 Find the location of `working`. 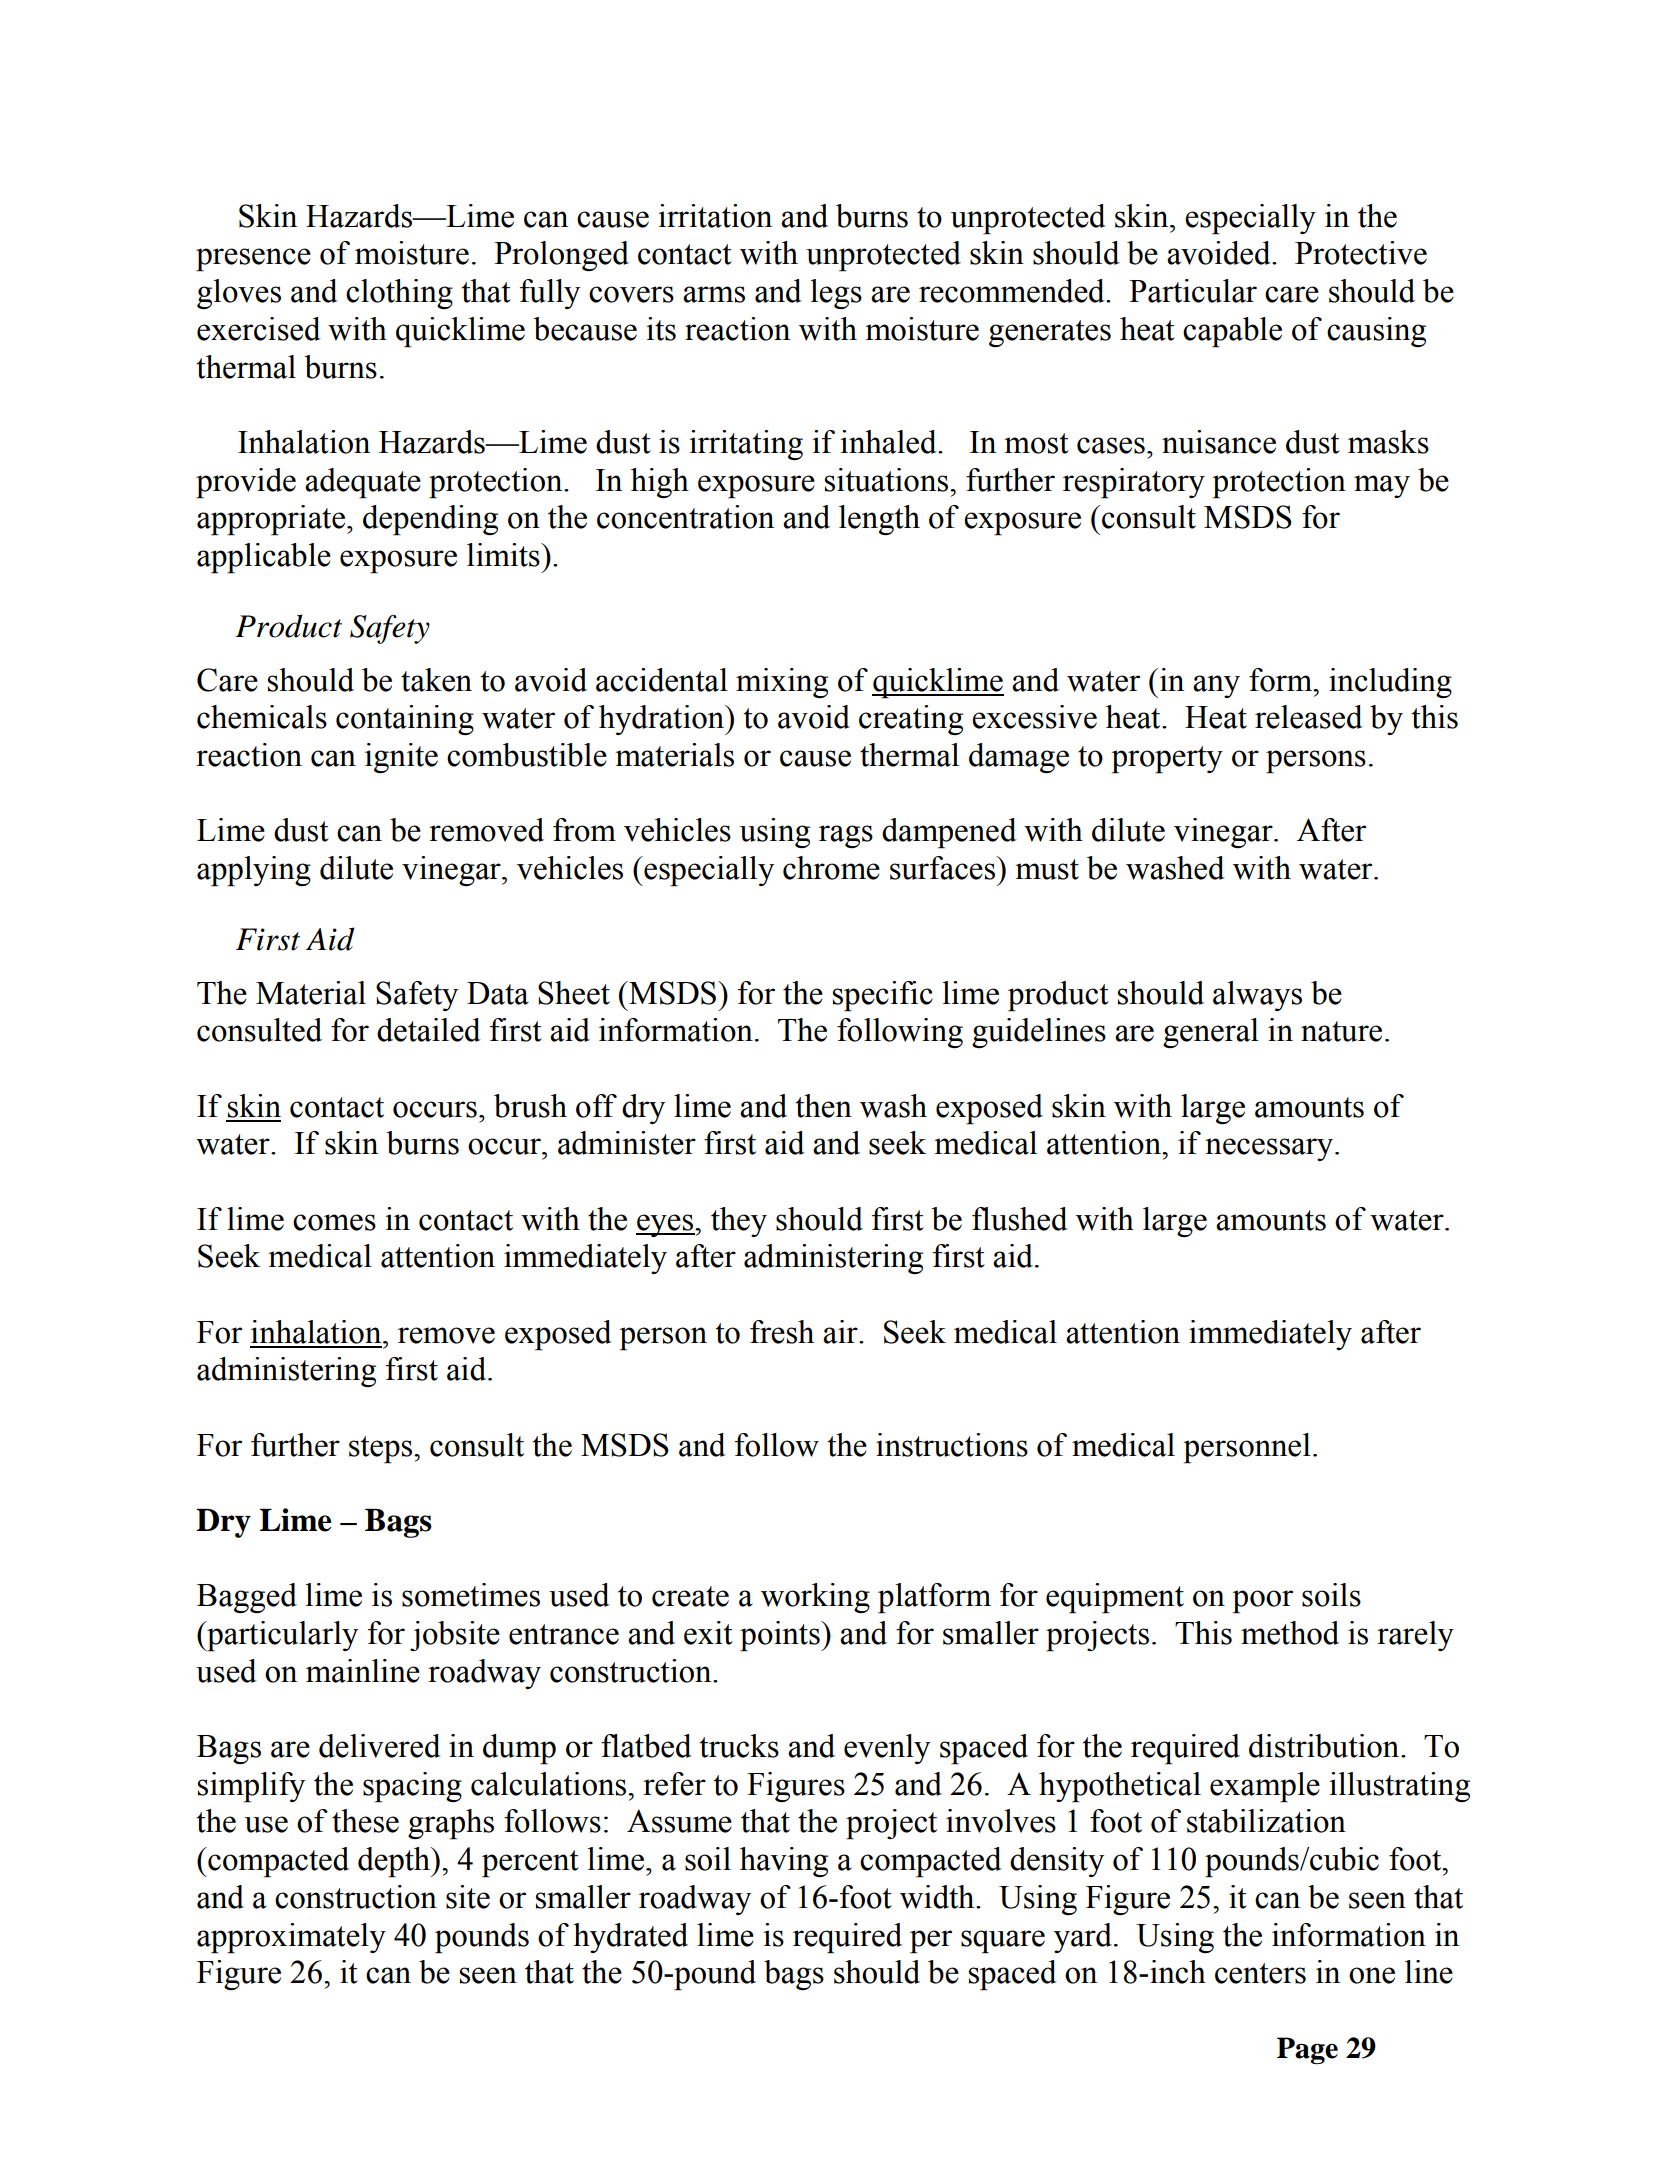

working is located at coordinates (815, 1598).
